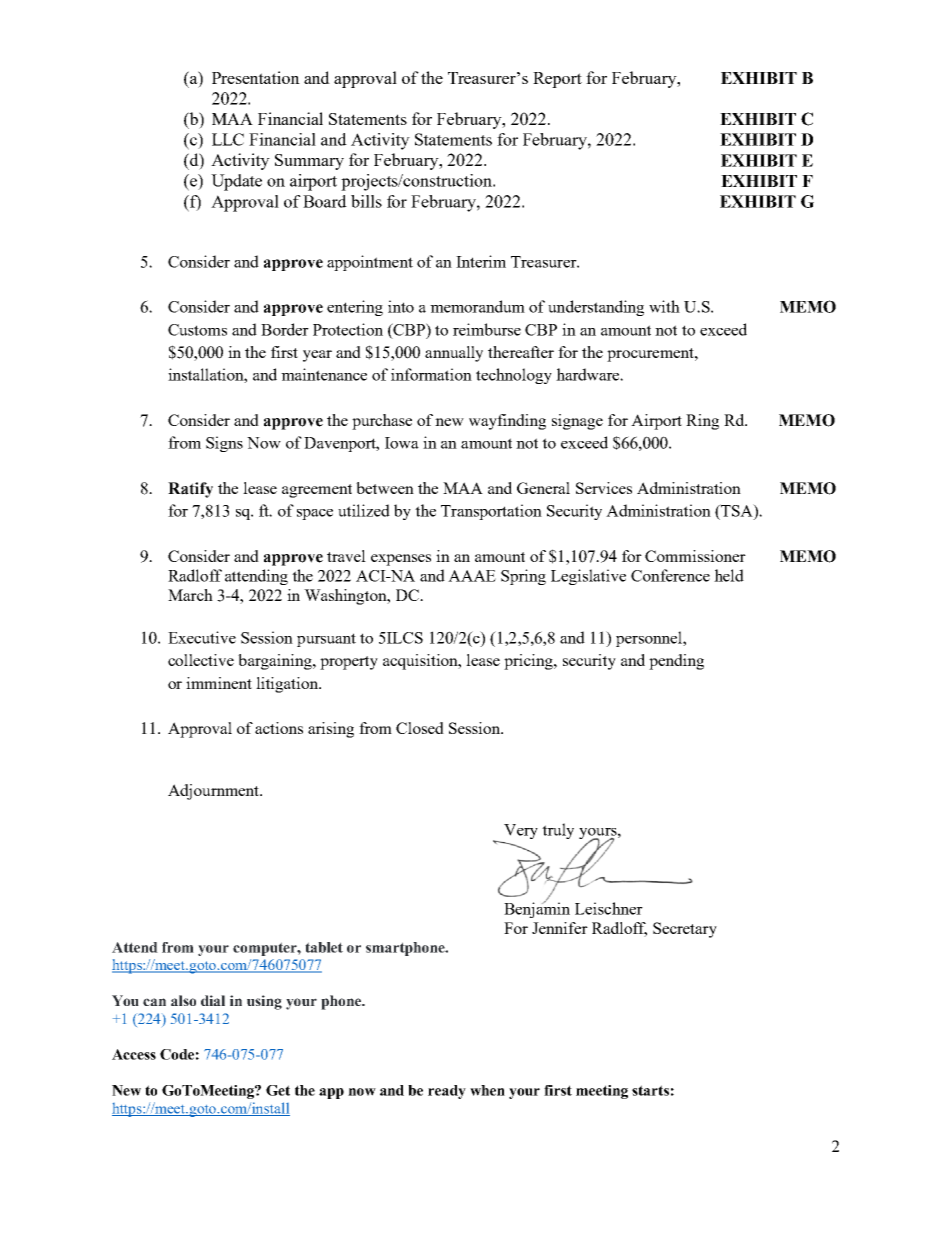 The width and height of the screenshot is (952, 1233). Describe the element at coordinates (447, 1092) in the screenshot. I see `ready` at that location.
